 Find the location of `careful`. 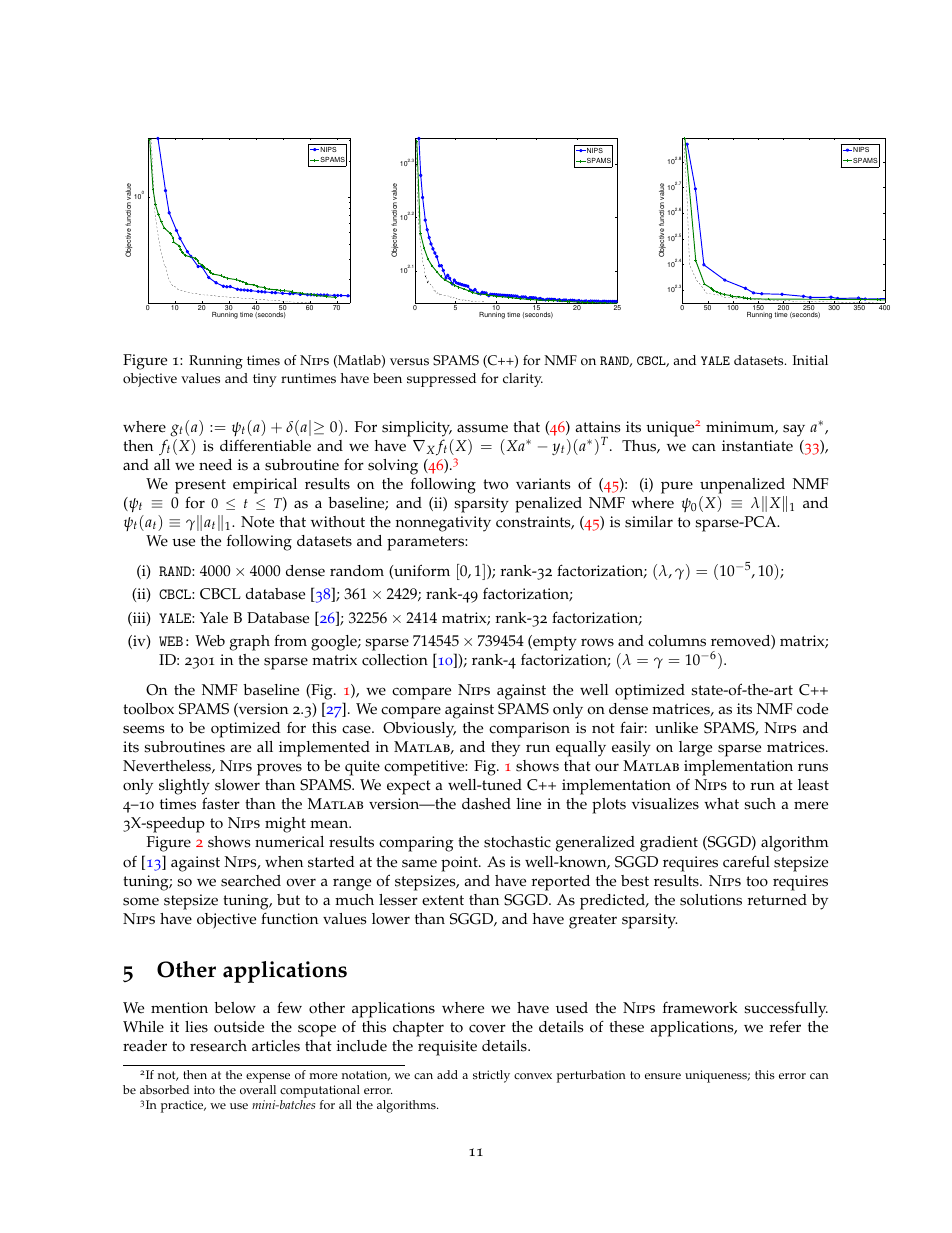

careful is located at coordinates (746, 861).
